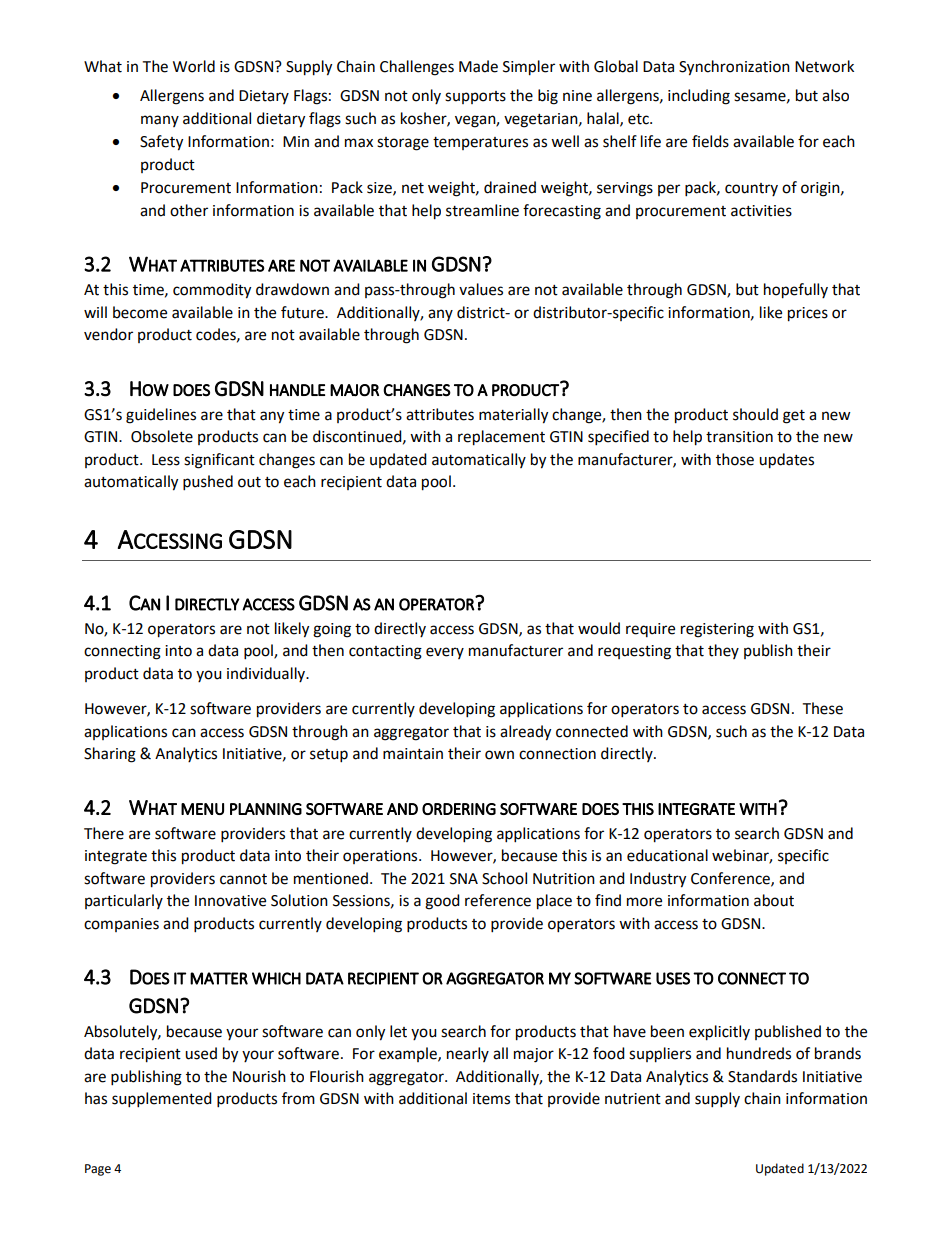 This screenshot has width=952, height=1233. What do you see at coordinates (160, 121) in the screenshot?
I see `many` at bounding box center [160, 121].
